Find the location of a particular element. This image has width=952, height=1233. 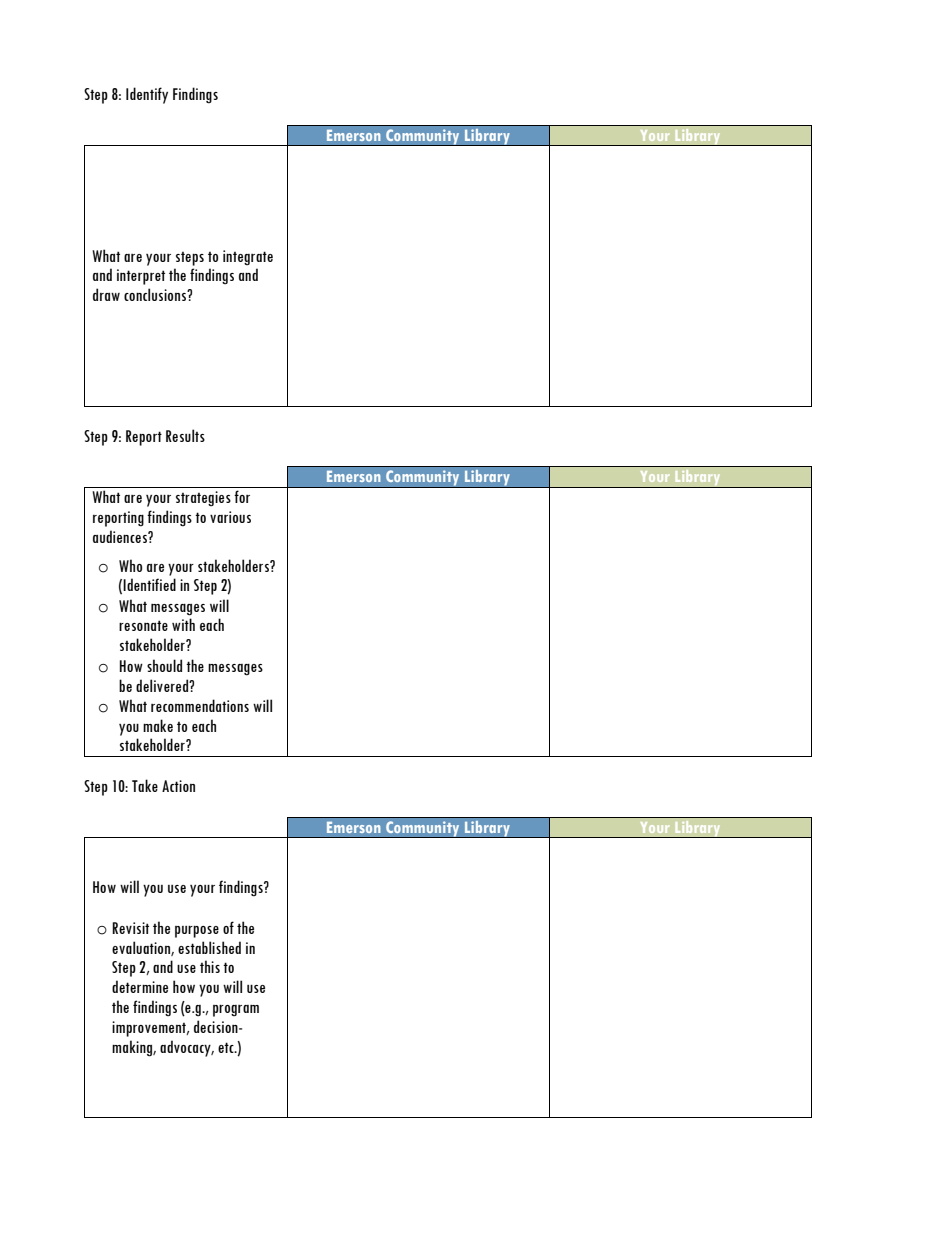

Identify is located at coordinates (147, 95).
